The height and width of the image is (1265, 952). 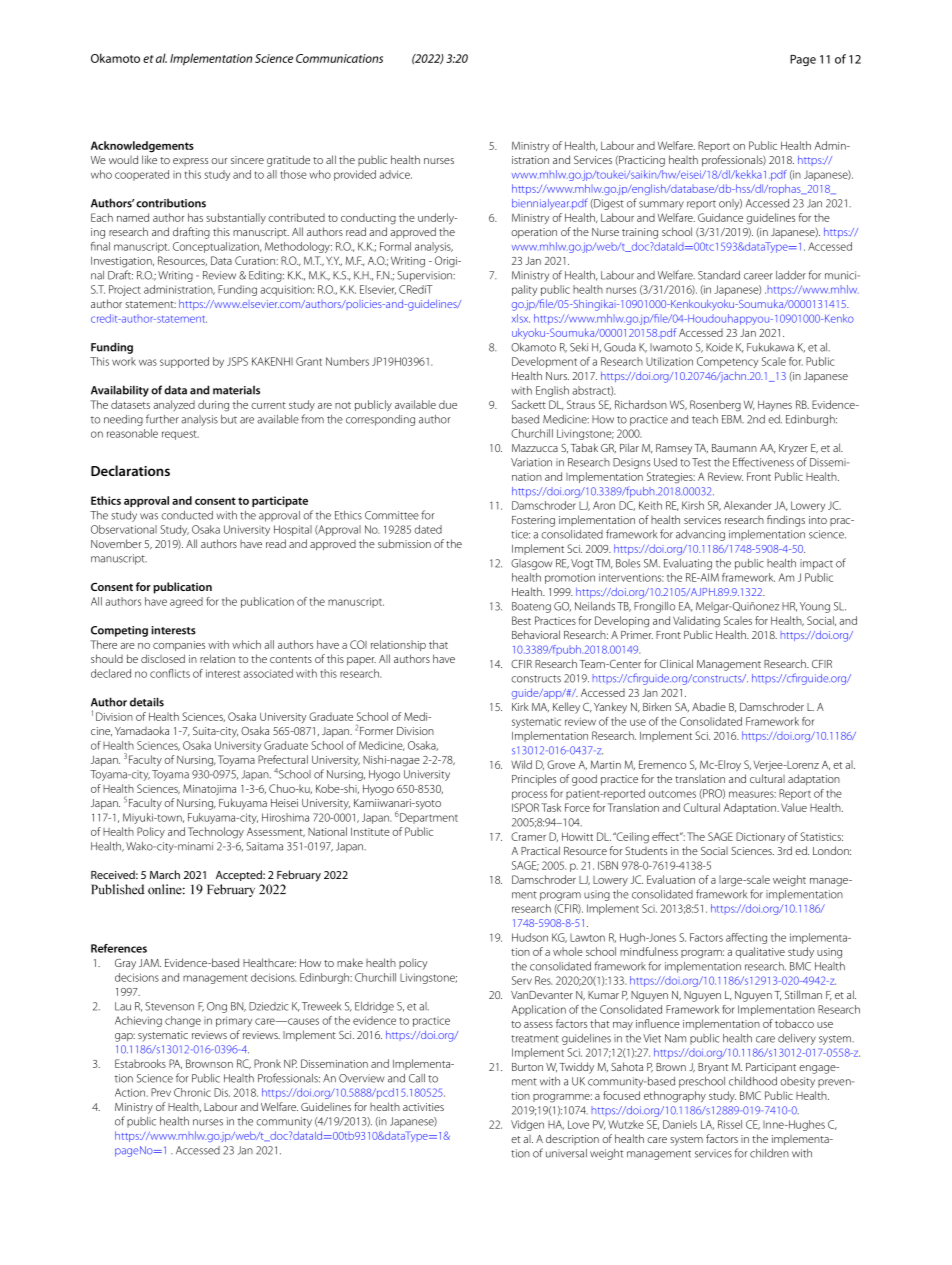 I want to click on Chronic, so click(x=192, y=1092).
